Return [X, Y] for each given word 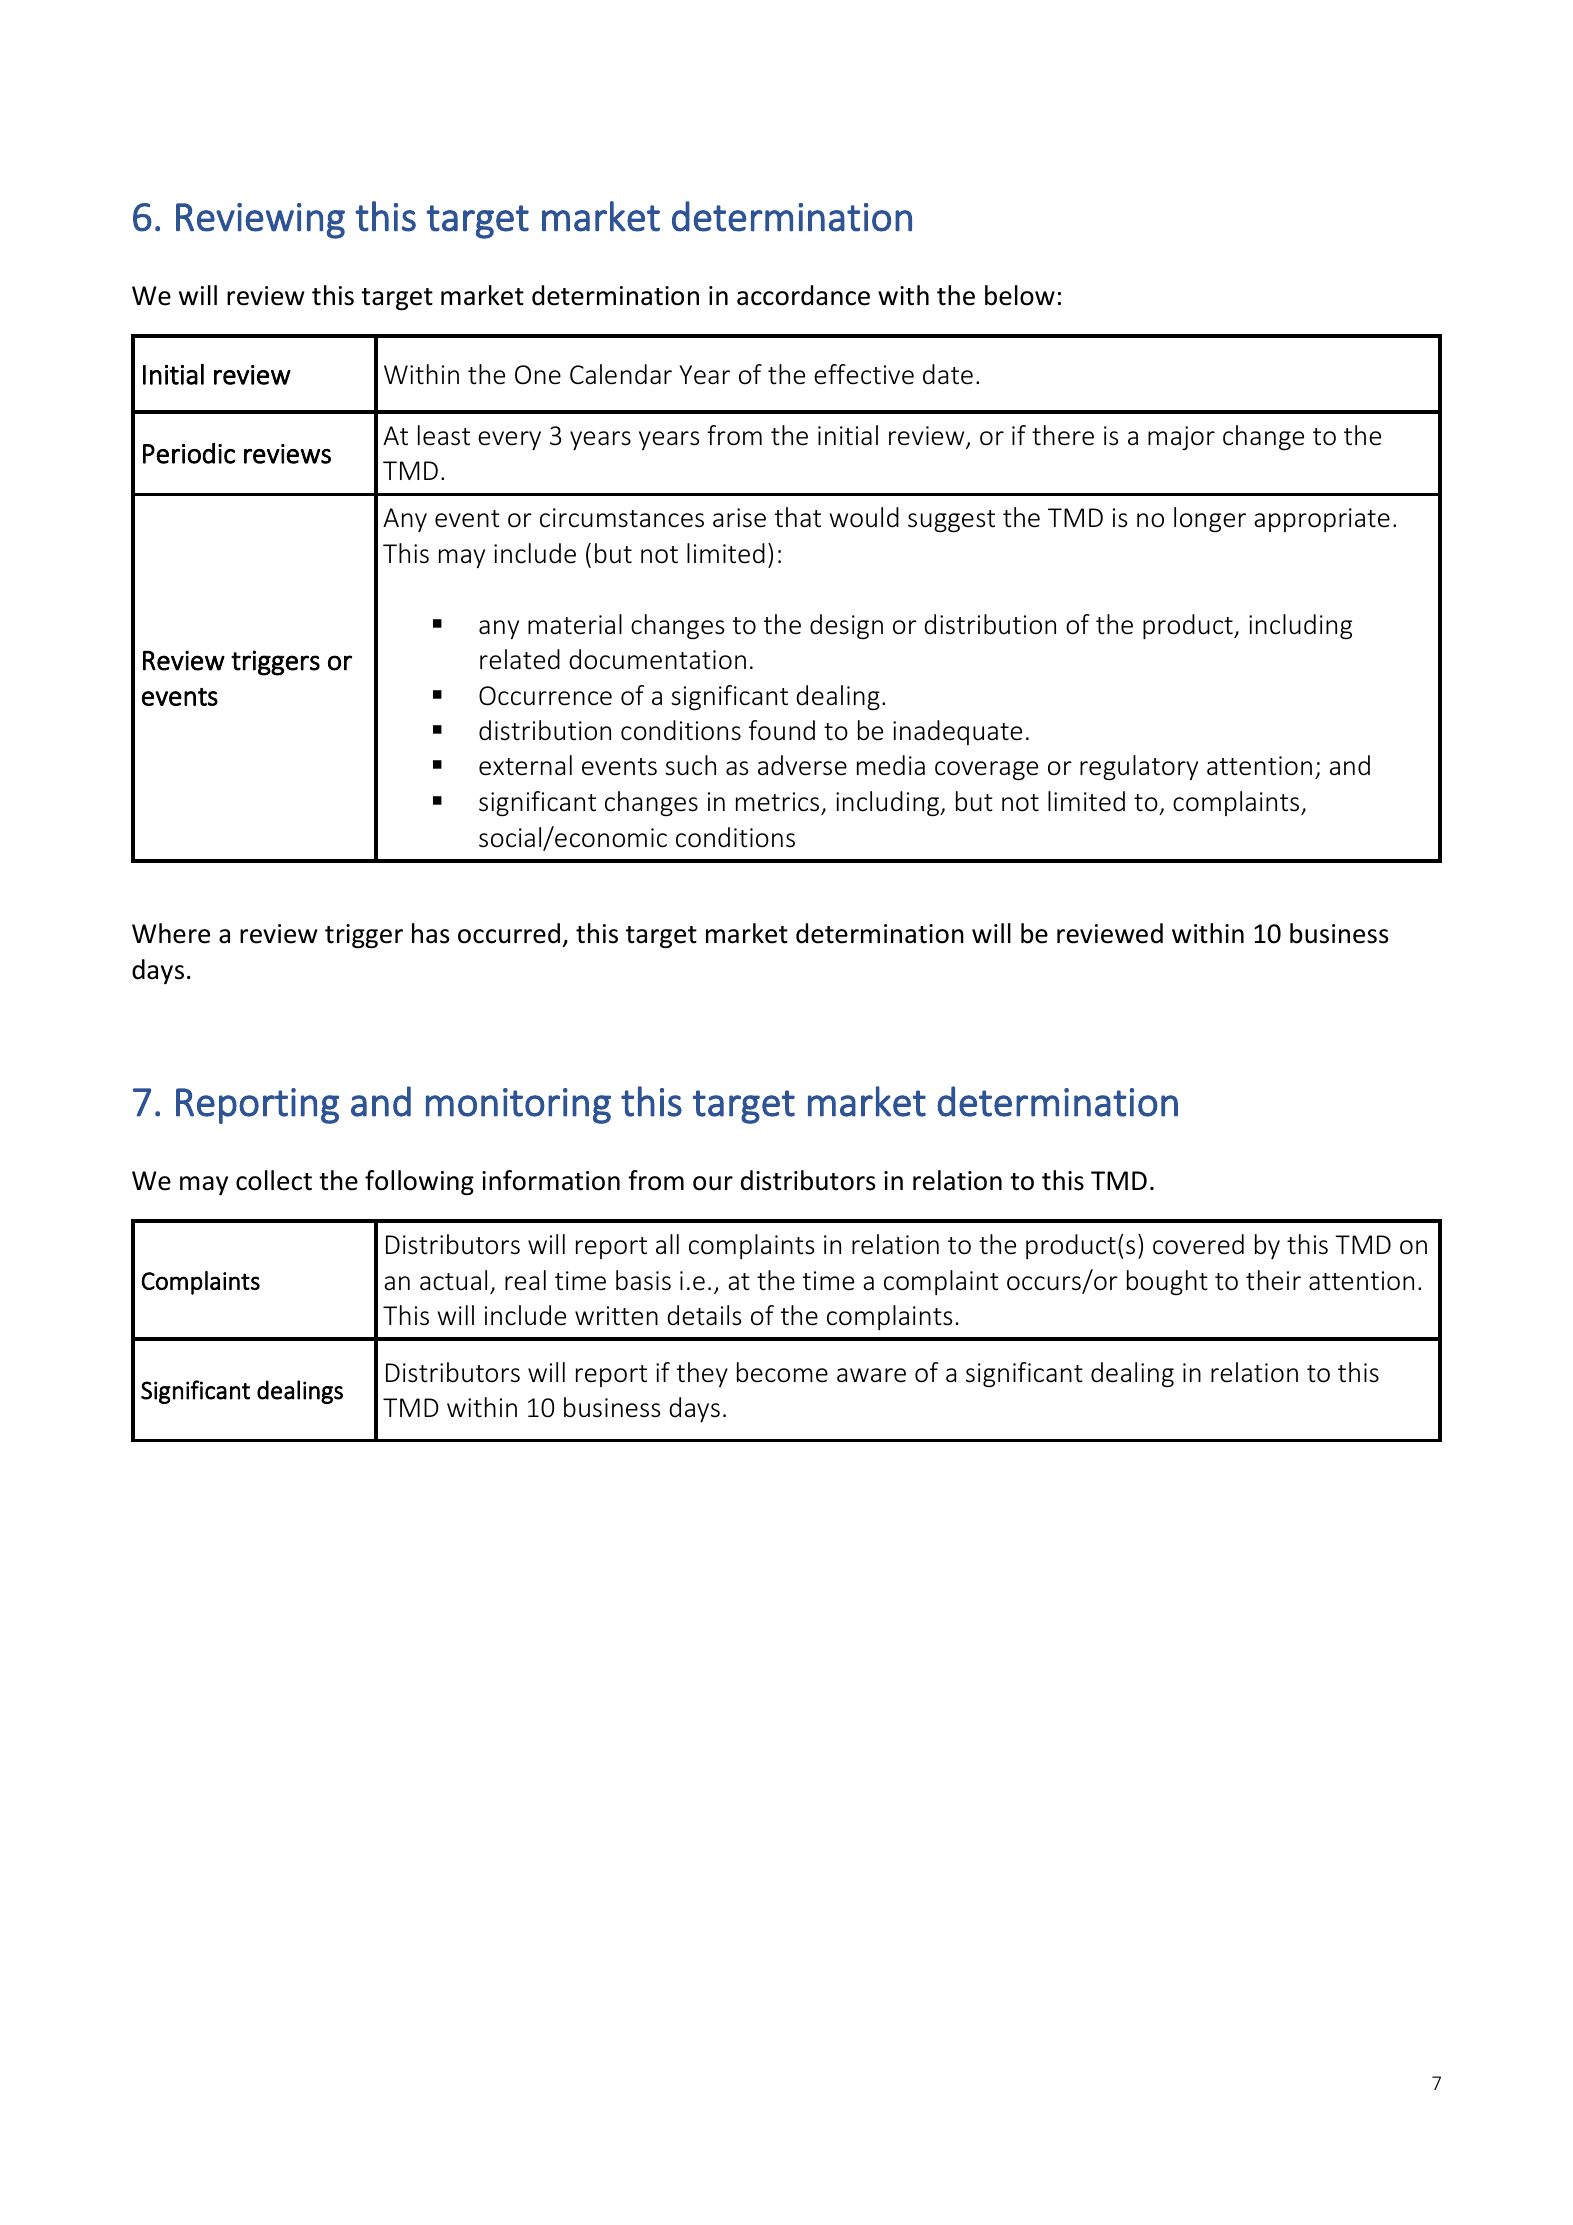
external [525, 765]
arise [739, 518]
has [431, 933]
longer [1210, 519]
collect [274, 1180]
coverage [986, 771]
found [782, 730]
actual [453, 1280]
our [713, 1183]
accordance [803, 295]
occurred [509, 933]
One [538, 375]
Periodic [189, 453]
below [1020, 295]
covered [1198, 1244]
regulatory [1139, 767]
